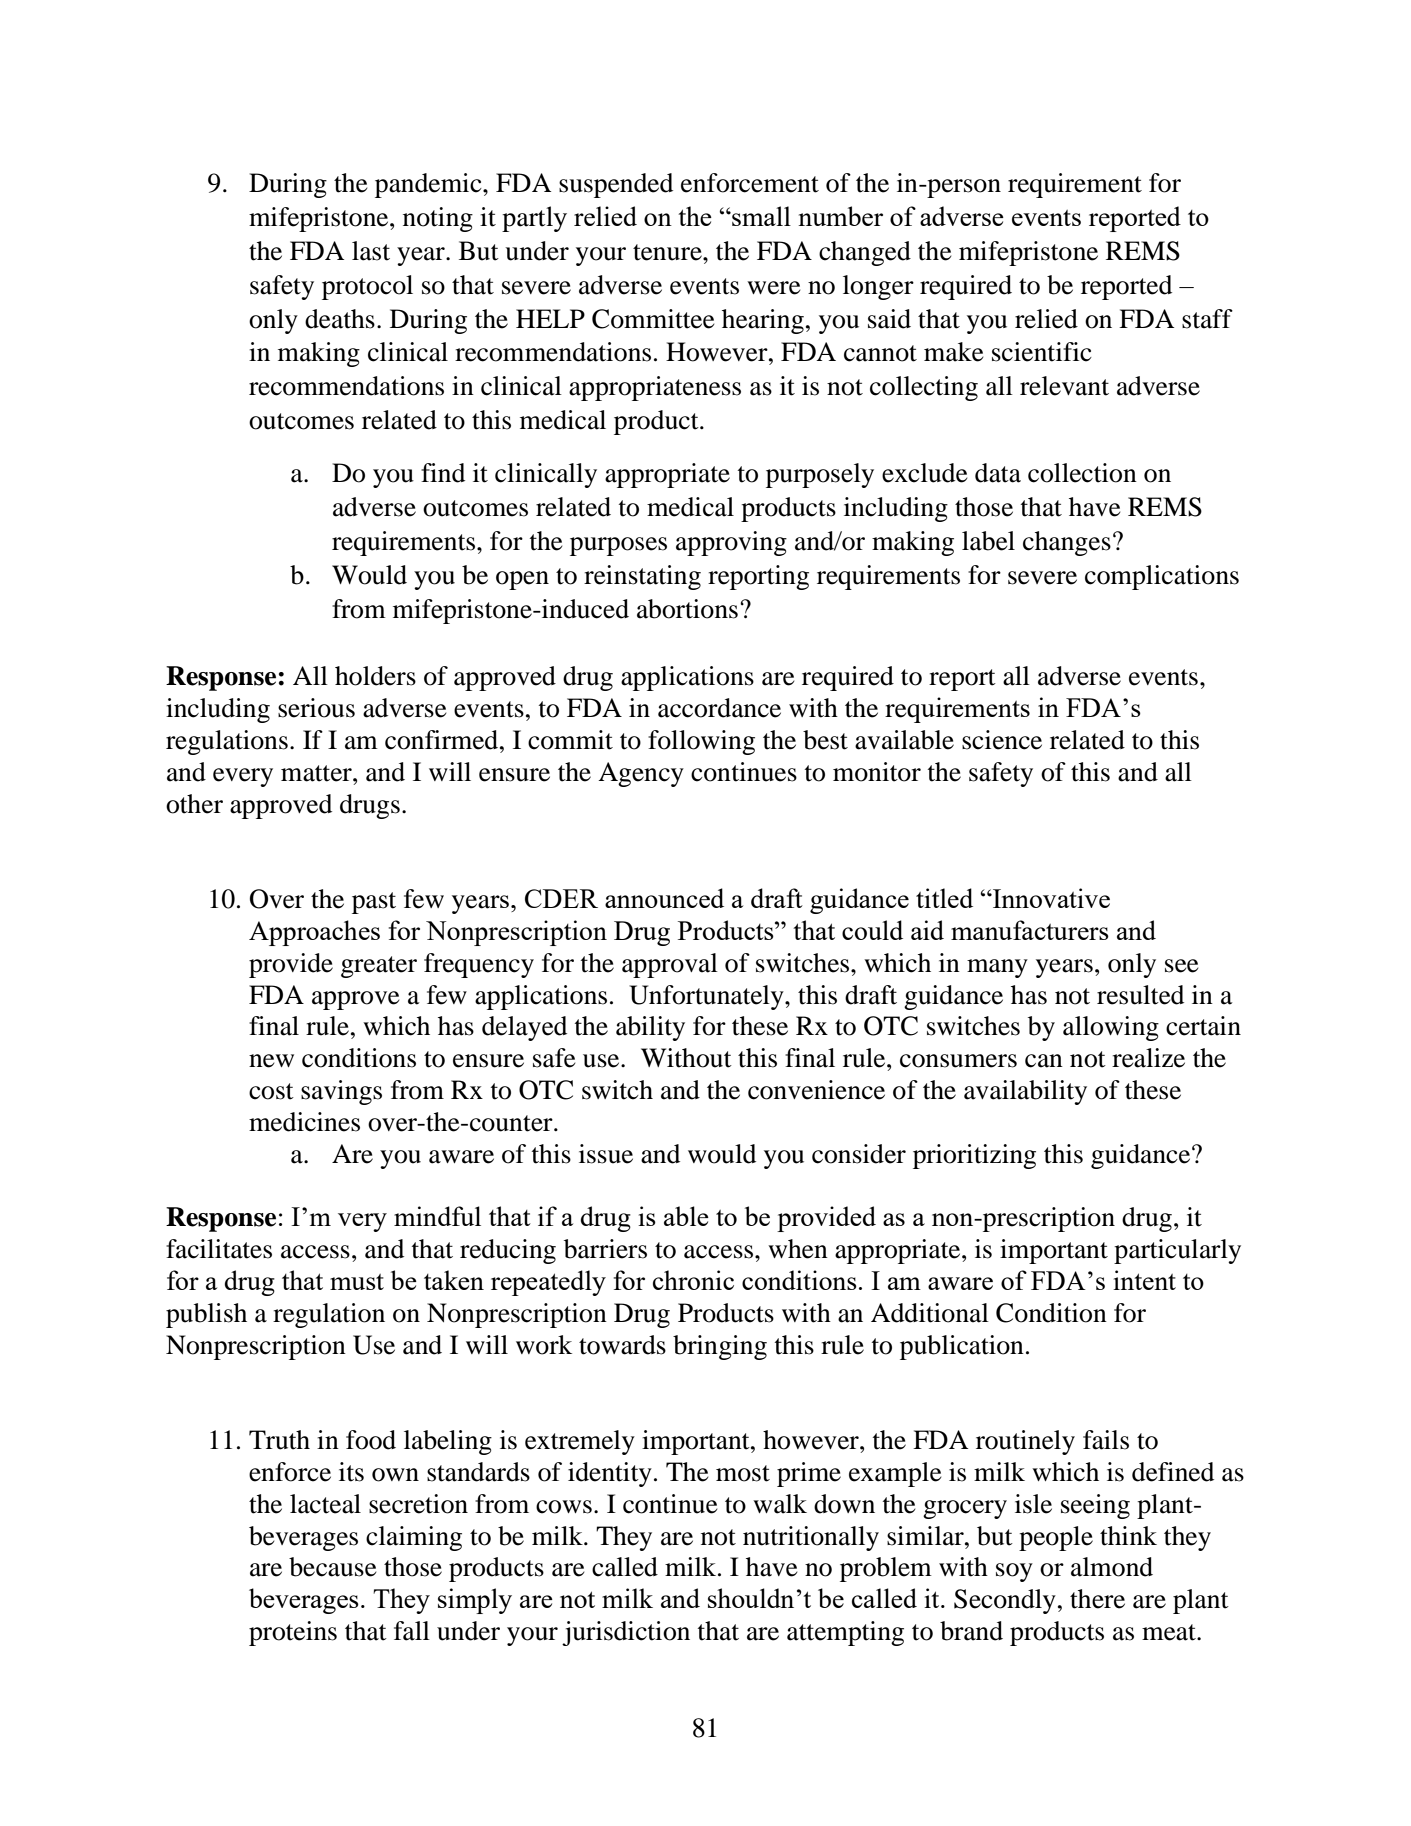 The height and width of the page is (1826, 1411). What do you see at coordinates (314, 933) in the page?
I see `Approaches` at bounding box center [314, 933].
